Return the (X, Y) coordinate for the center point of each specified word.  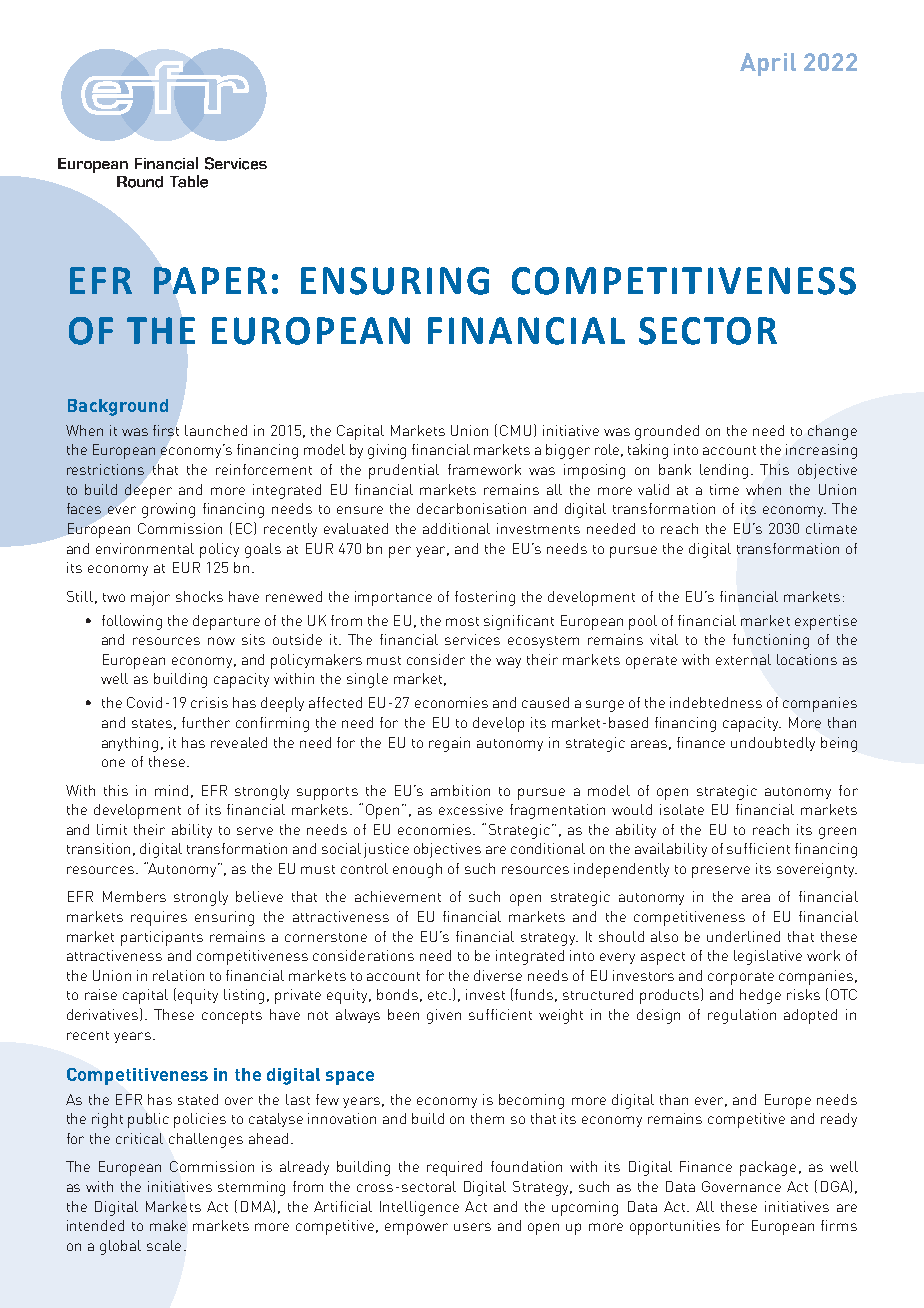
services (472, 639)
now (221, 641)
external (743, 659)
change (832, 432)
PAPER (210, 280)
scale (164, 1245)
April (768, 64)
